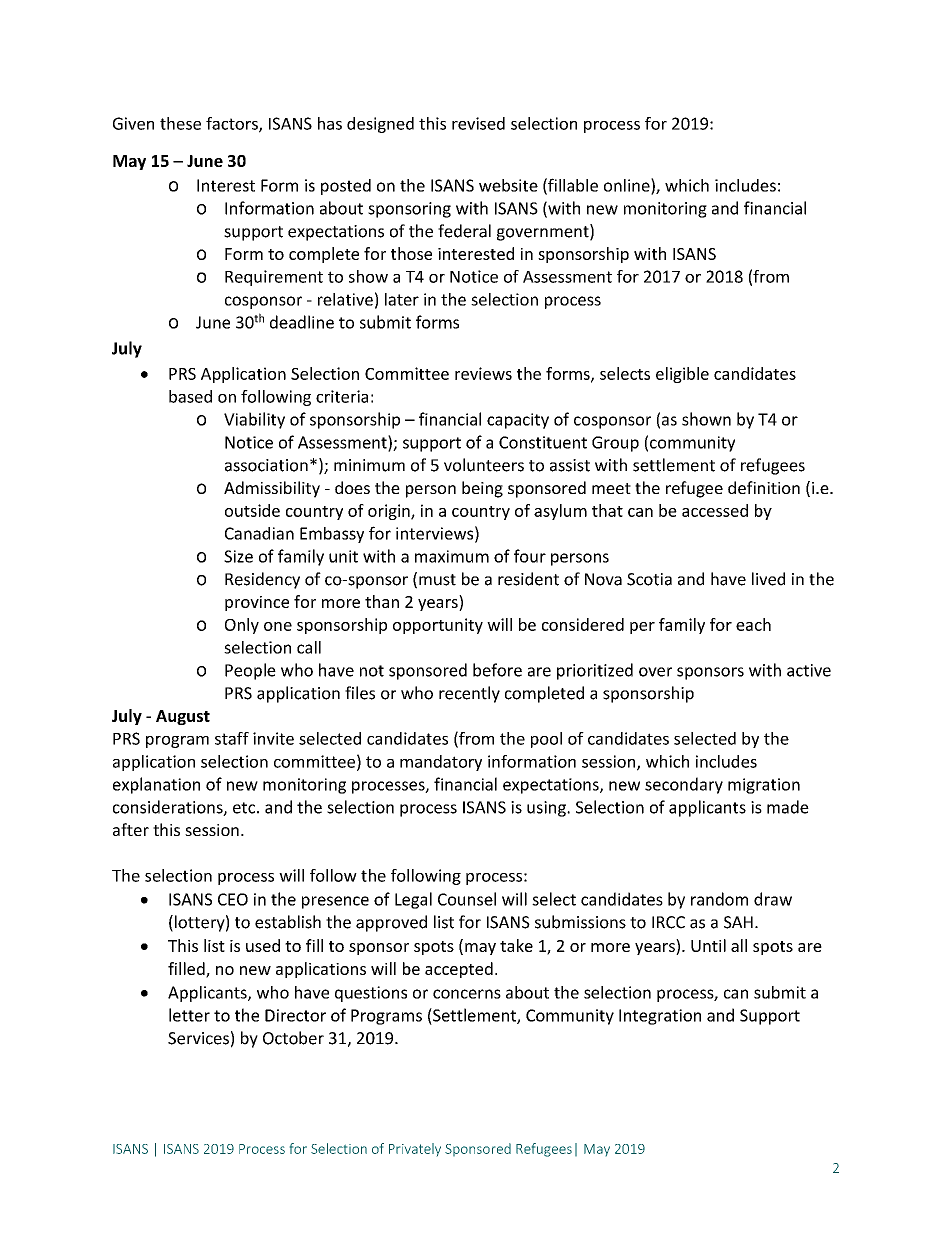 The width and height of the document is (952, 1233). I want to click on etc, so click(244, 808).
